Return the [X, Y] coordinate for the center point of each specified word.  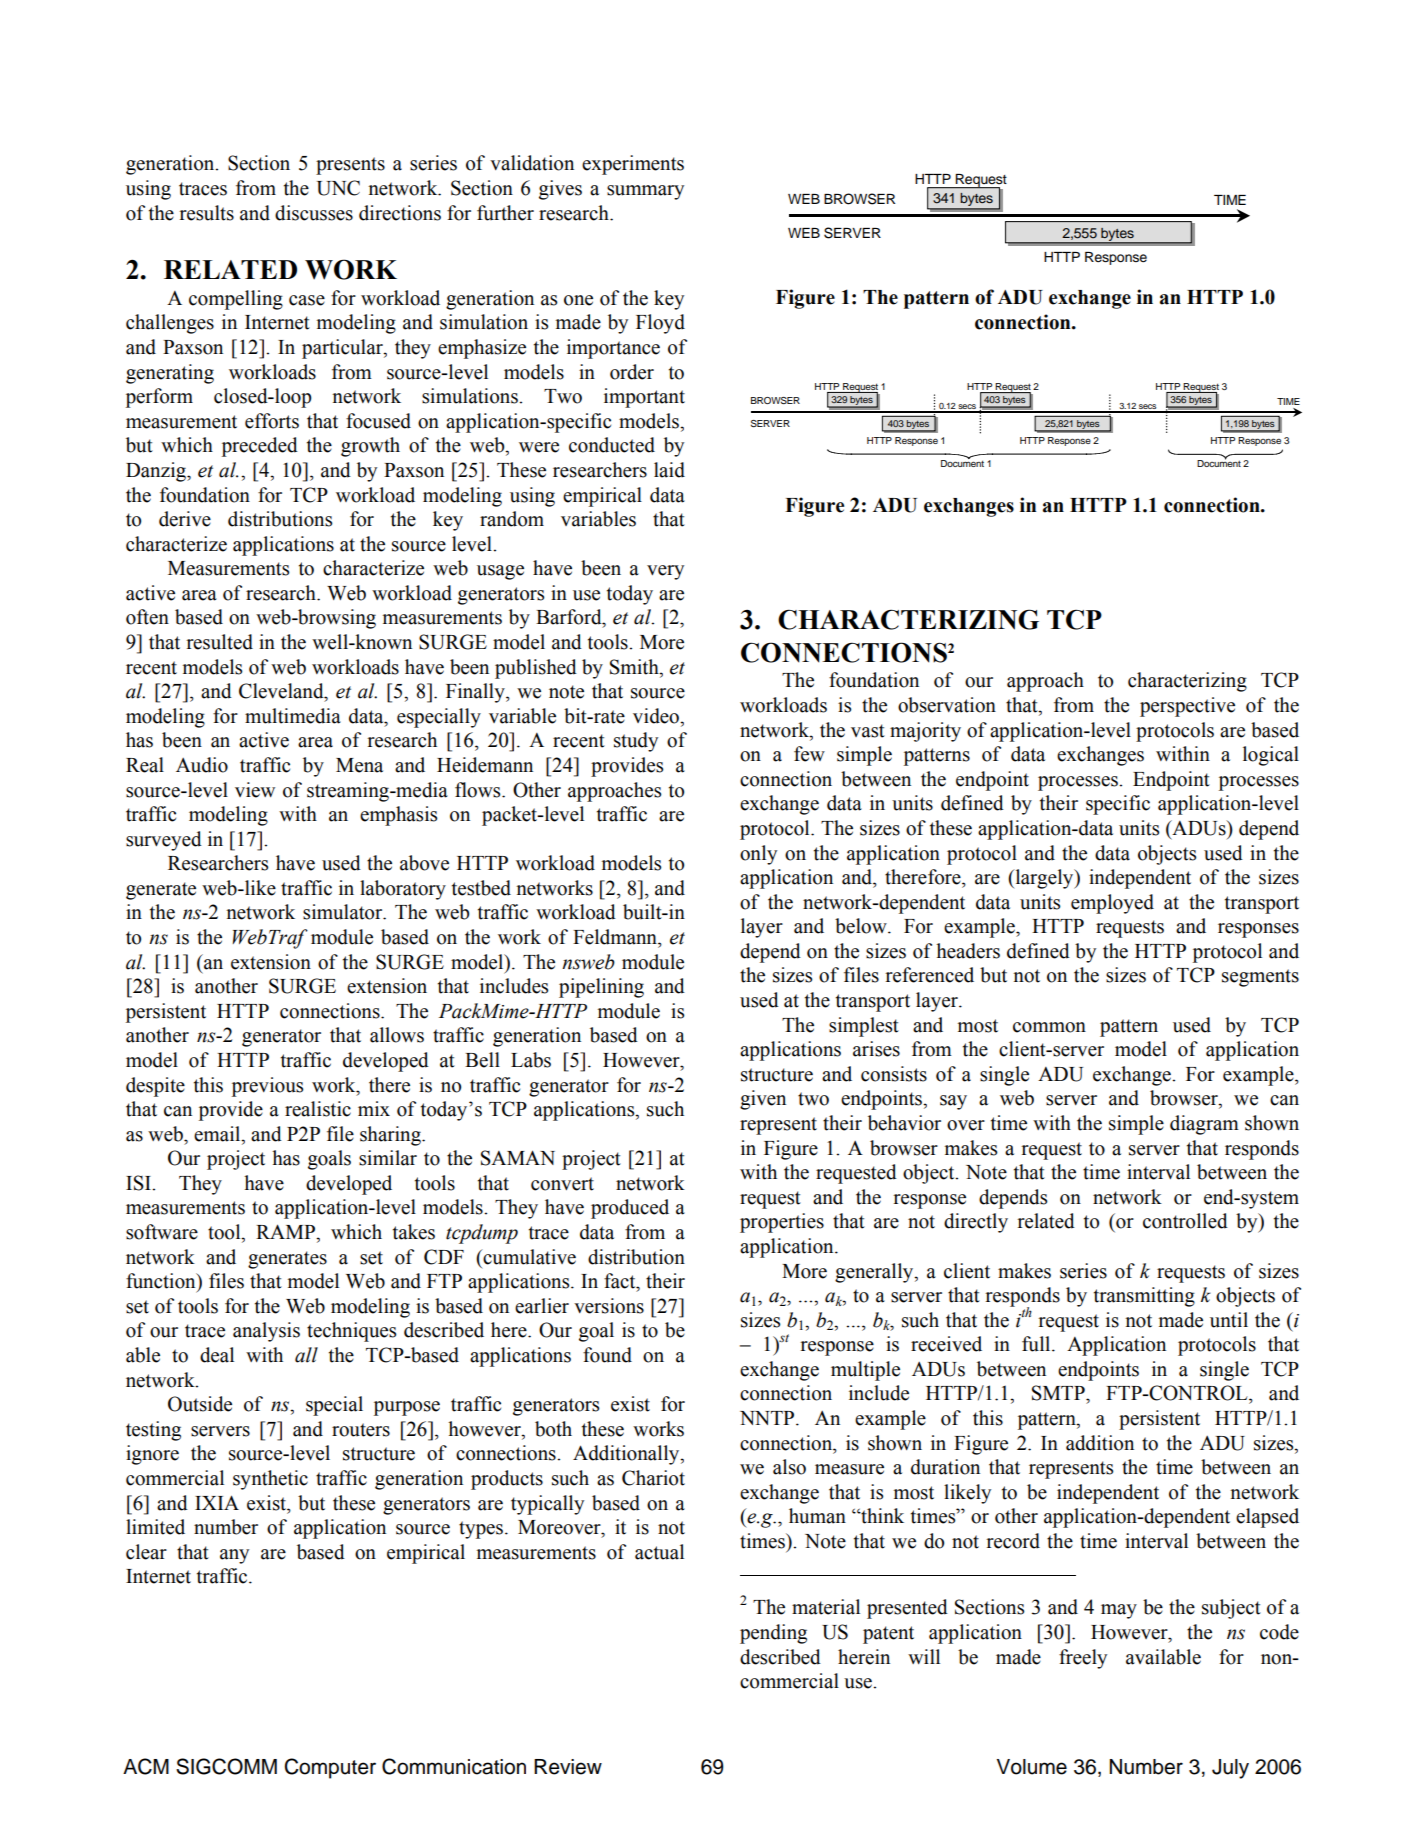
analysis [266, 1332]
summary [645, 192]
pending [773, 1634]
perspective [1187, 707]
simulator [344, 912]
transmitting [1144, 1297]
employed [1112, 904]
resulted [219, 642]
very [665, 572]
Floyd [660, 324]
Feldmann [616, 937]
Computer [330, 1768]
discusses [314, 213]
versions [609, 1306]
